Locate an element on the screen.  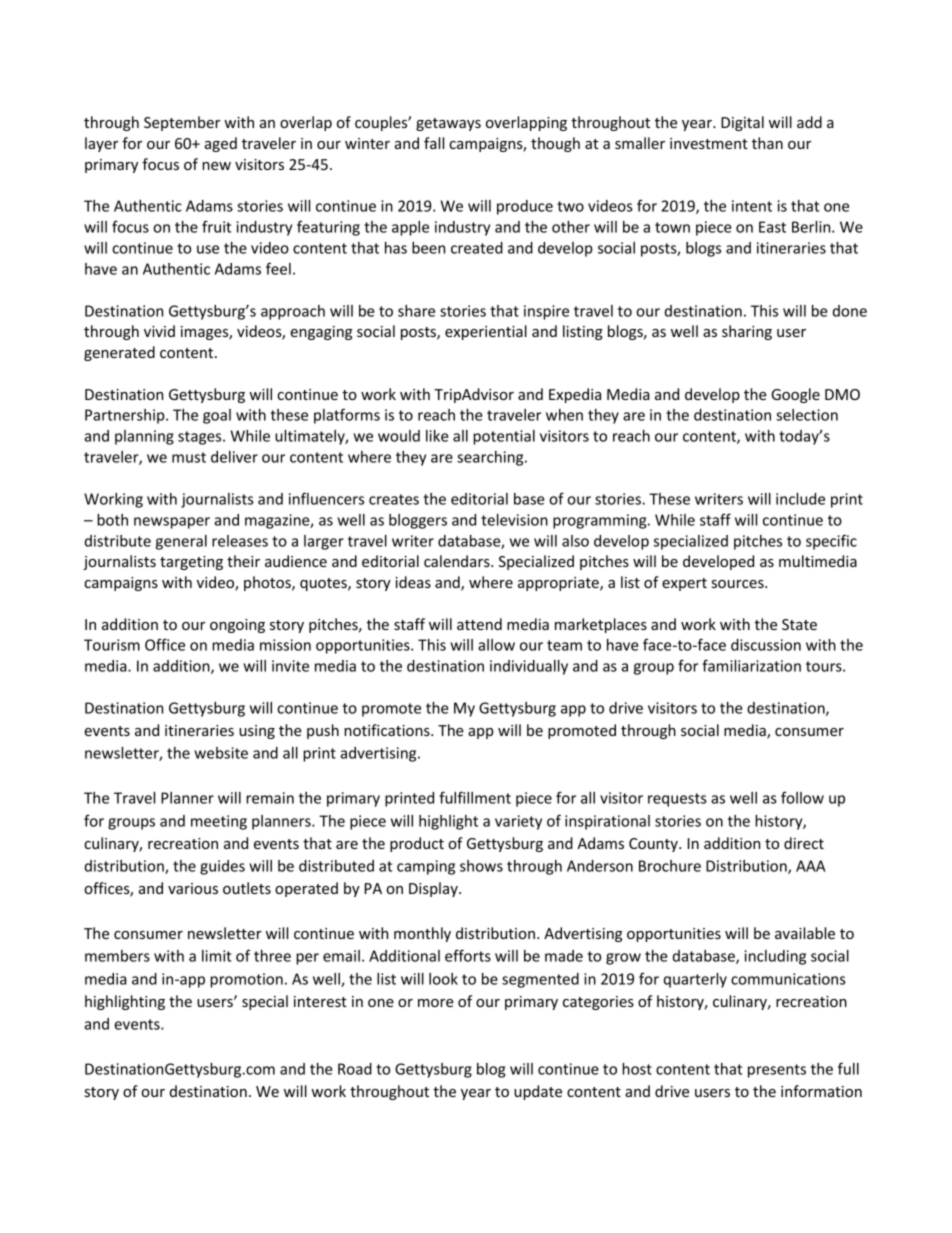
aged is located at coordinates (221, 144).
